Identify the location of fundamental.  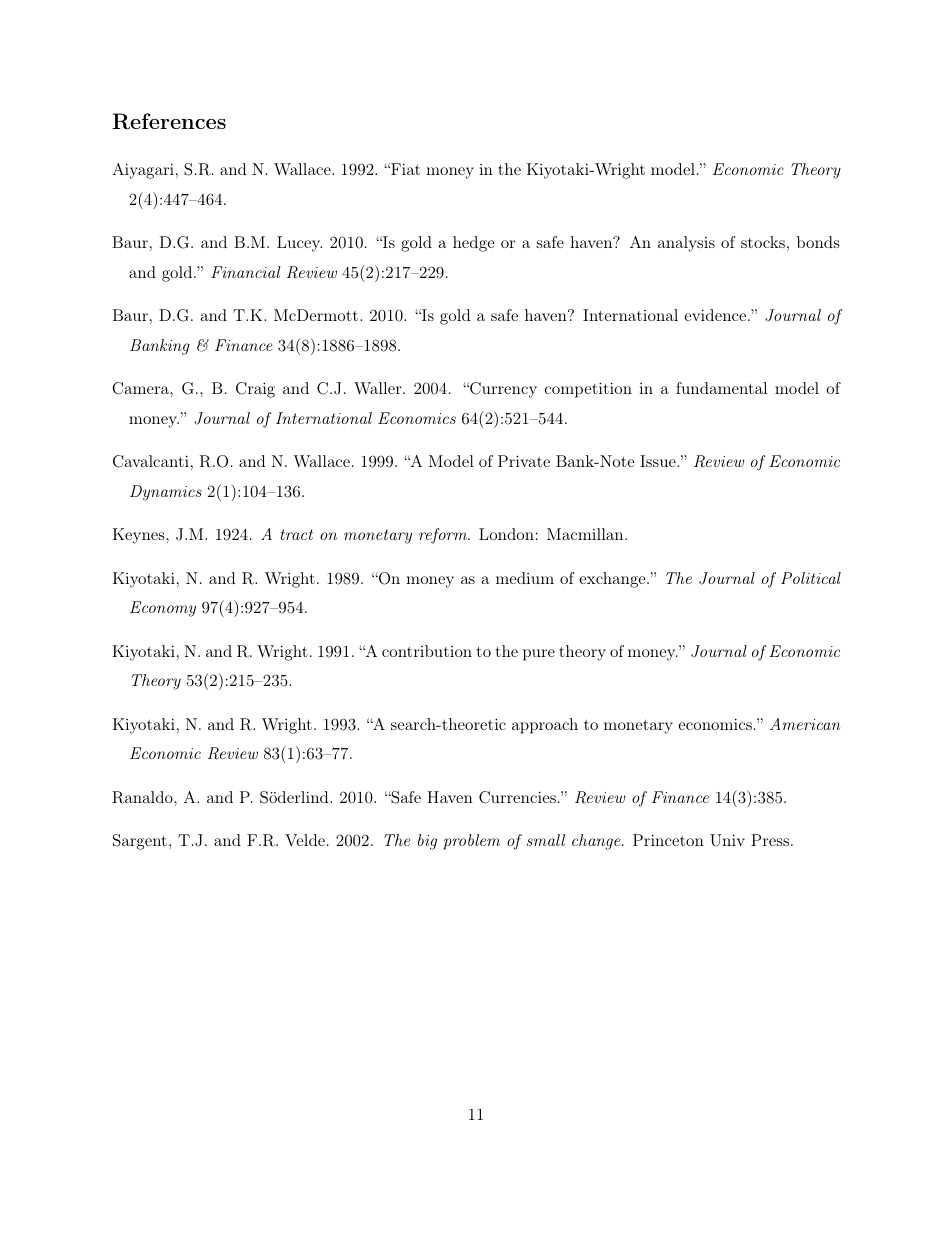
(721, 388).
